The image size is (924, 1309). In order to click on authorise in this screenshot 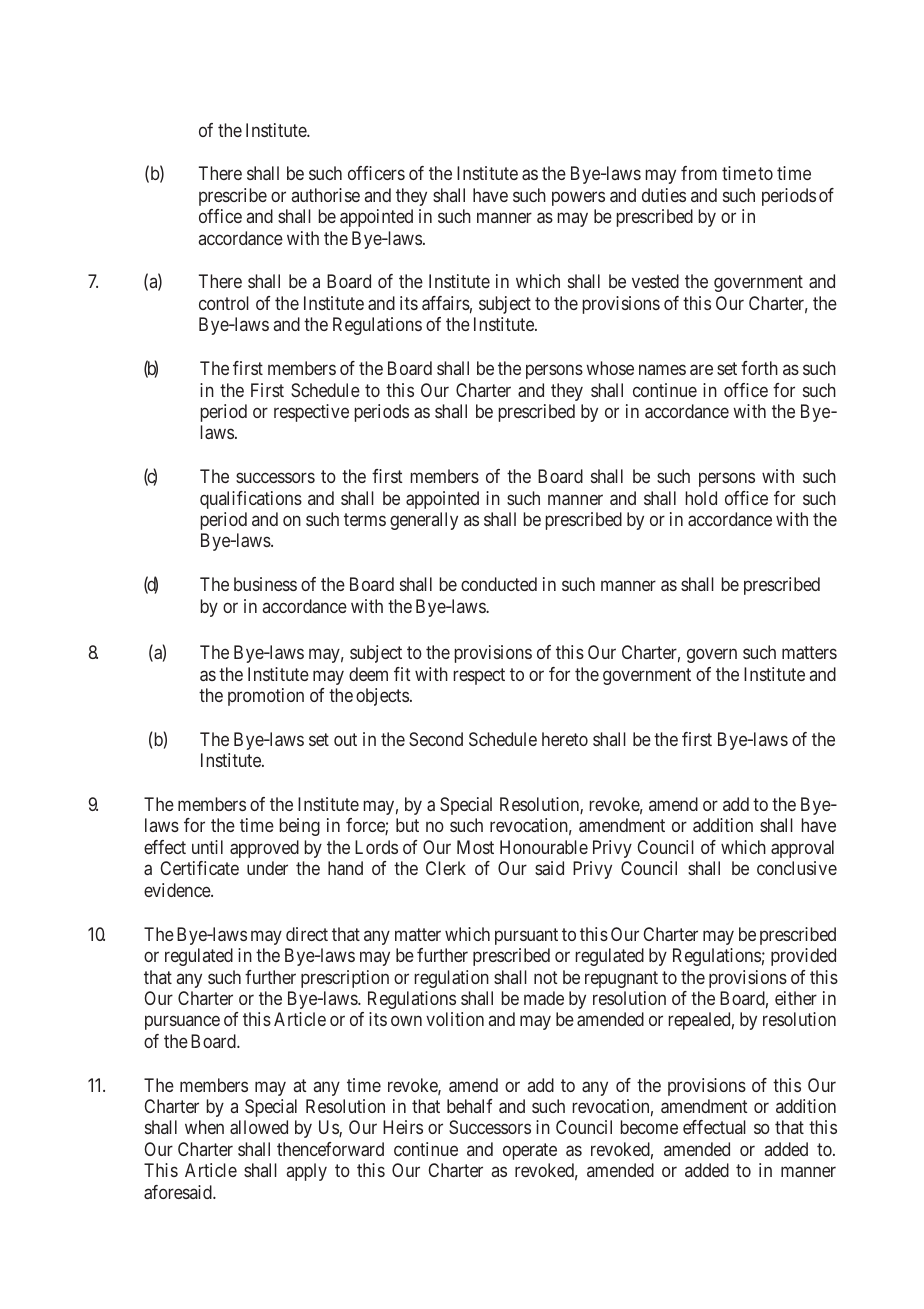, I will do `click(326, 195)`.
